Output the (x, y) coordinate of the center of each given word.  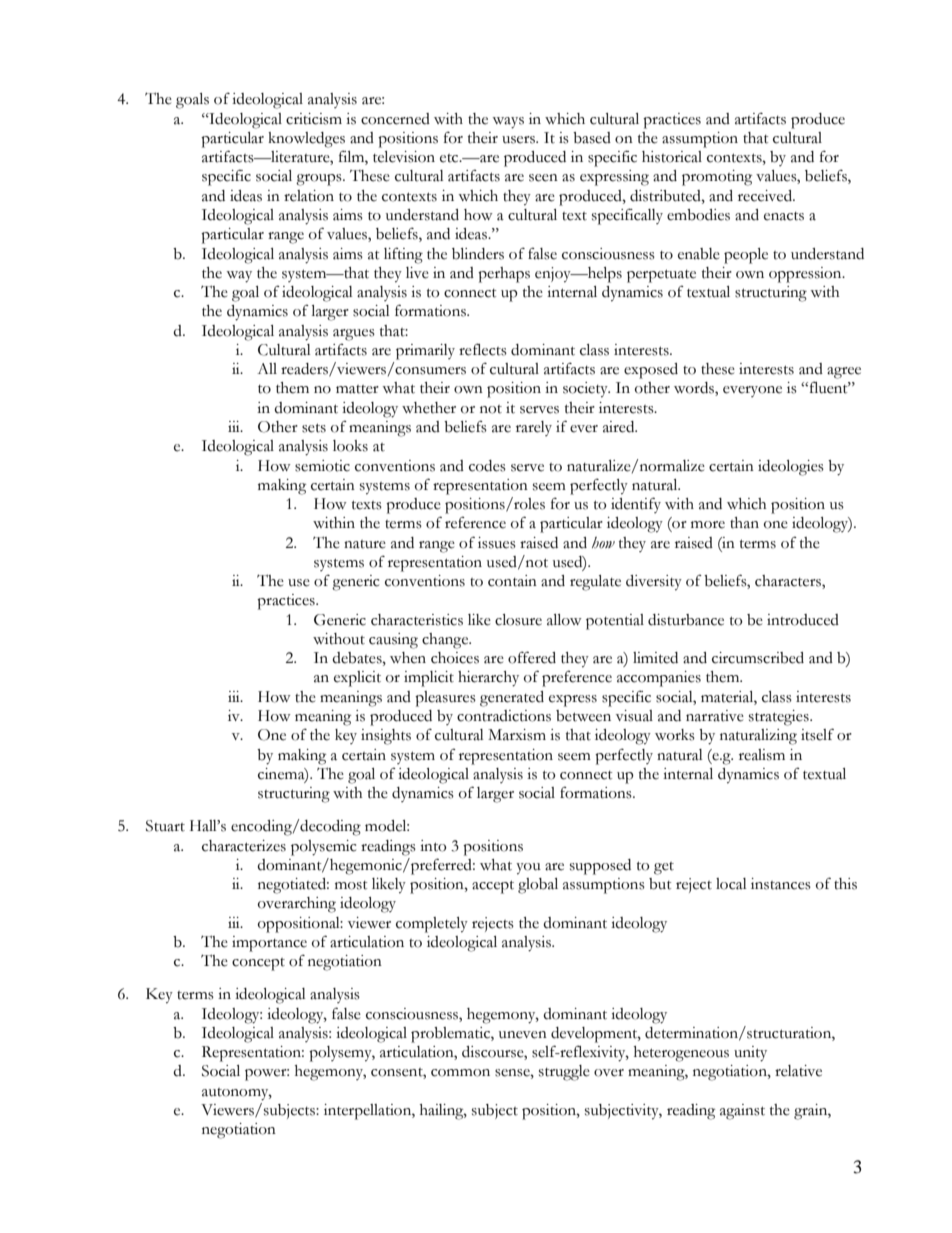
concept (258, 964)
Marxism (517, 735)
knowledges (306, 140)
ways (508, 123)
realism (762, 755)
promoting (717, 178)
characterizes (244, 846)
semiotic (322, 466)
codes (487, 466)
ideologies (791, 468)
